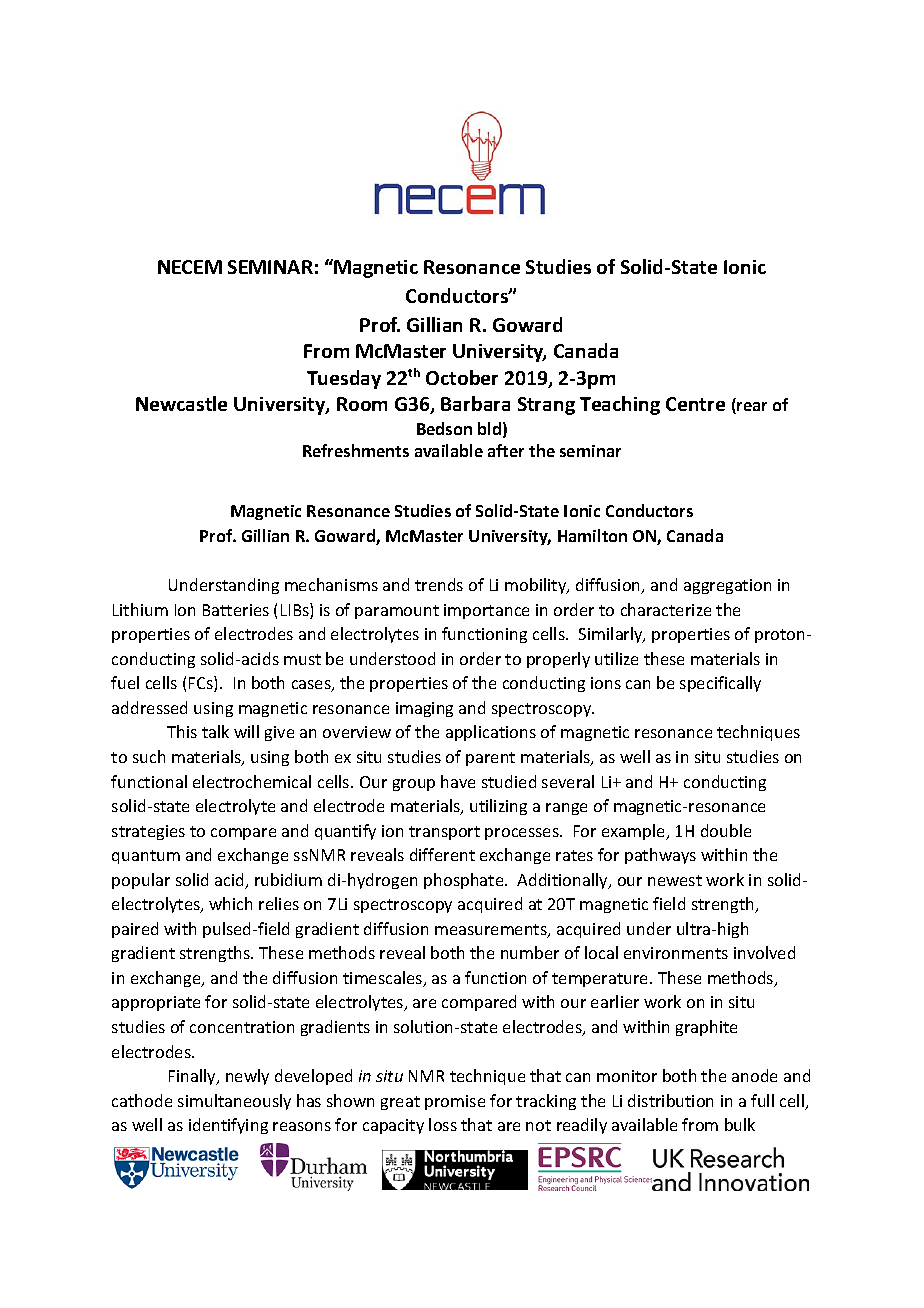  What do you see at coordinates (475, 403) in the screenshot?
I see `Barbara` at bounding box center [475, 403].
